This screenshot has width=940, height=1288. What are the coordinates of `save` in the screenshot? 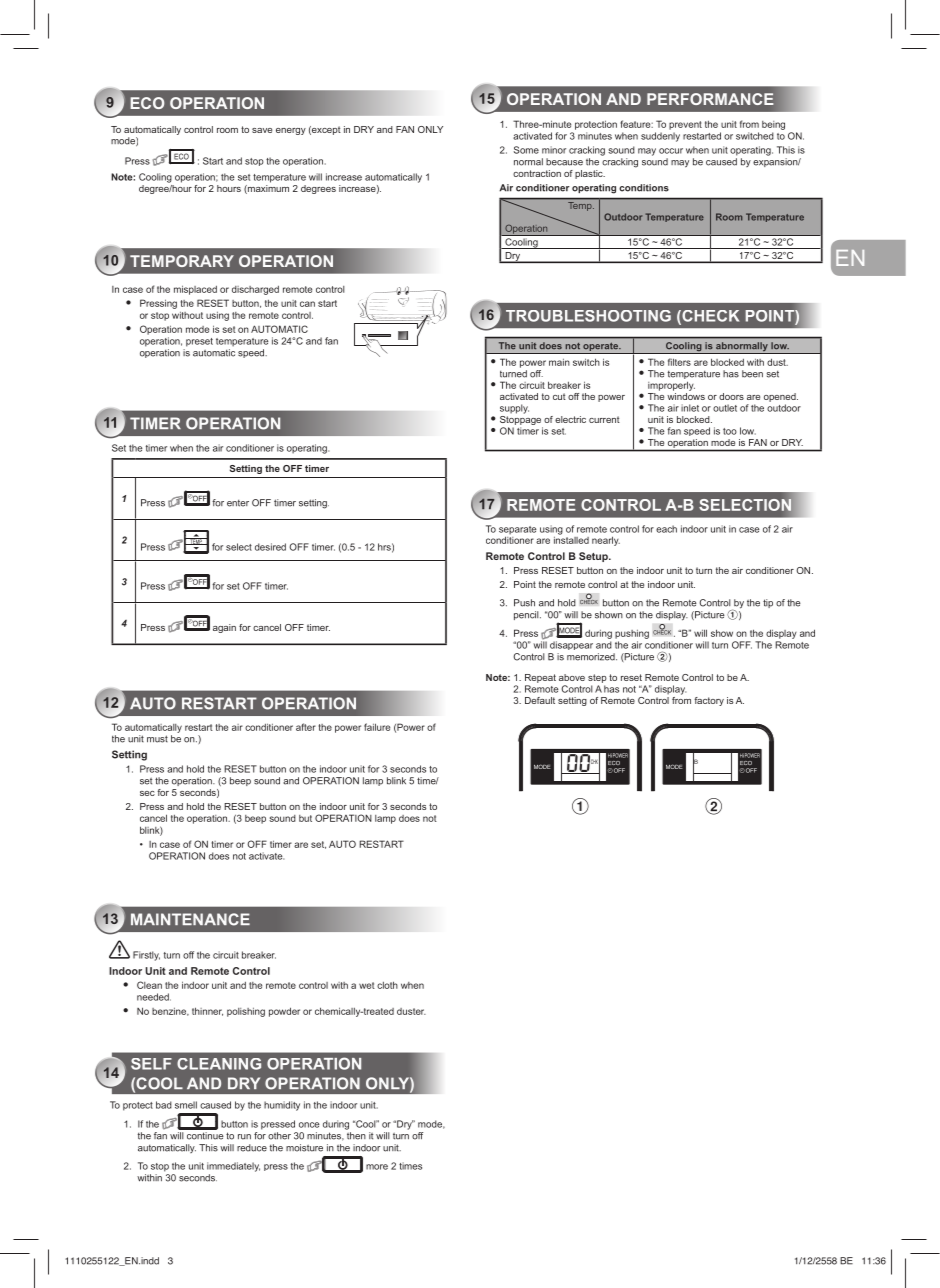 It's located at (262, 130).
